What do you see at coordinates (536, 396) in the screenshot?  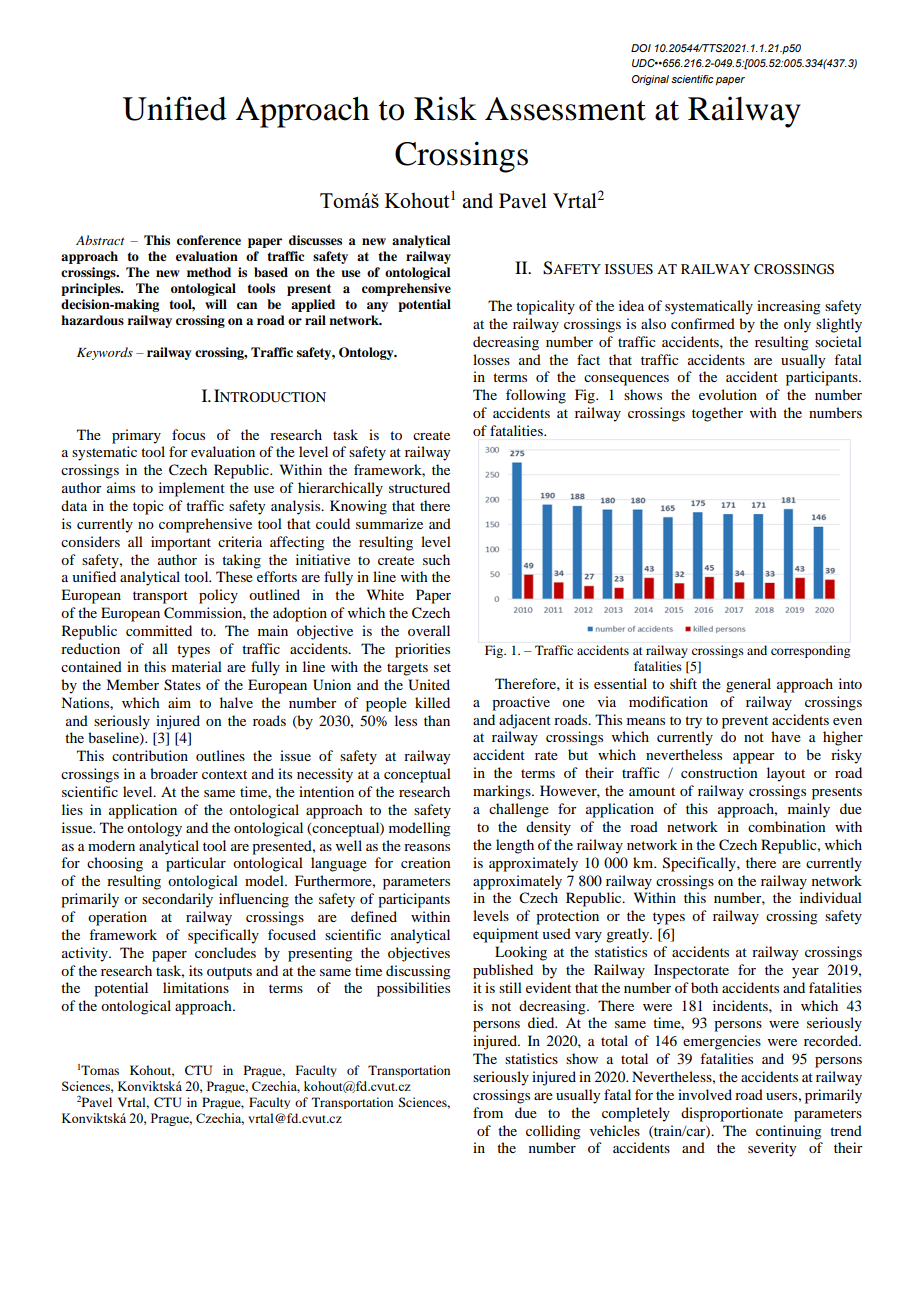 I see `following` at bounding box center [536, 396].
